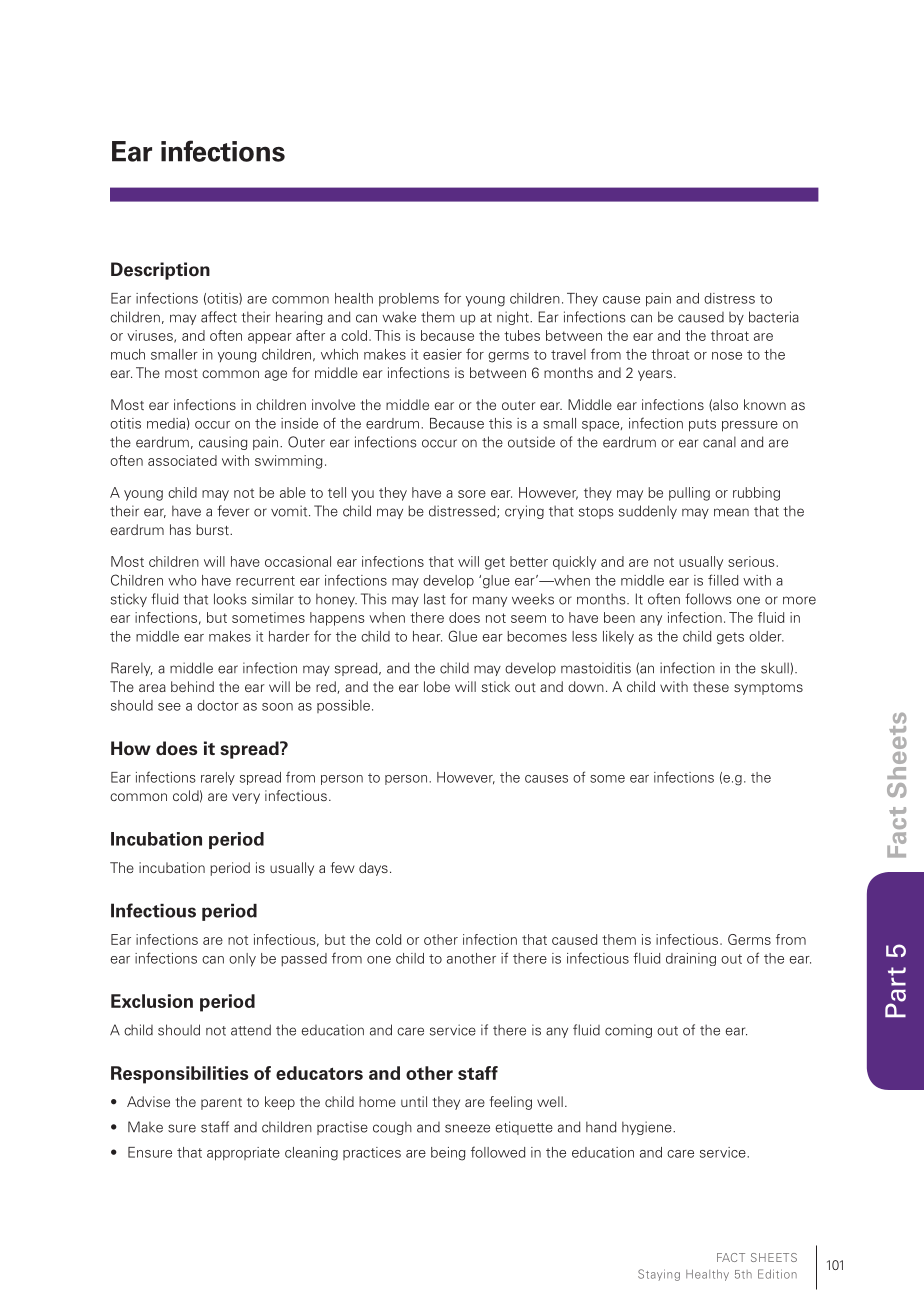  What do you see at coordinates (192, 686) in the screenshot?
I see `behind` at bounding box center [192, 686].
